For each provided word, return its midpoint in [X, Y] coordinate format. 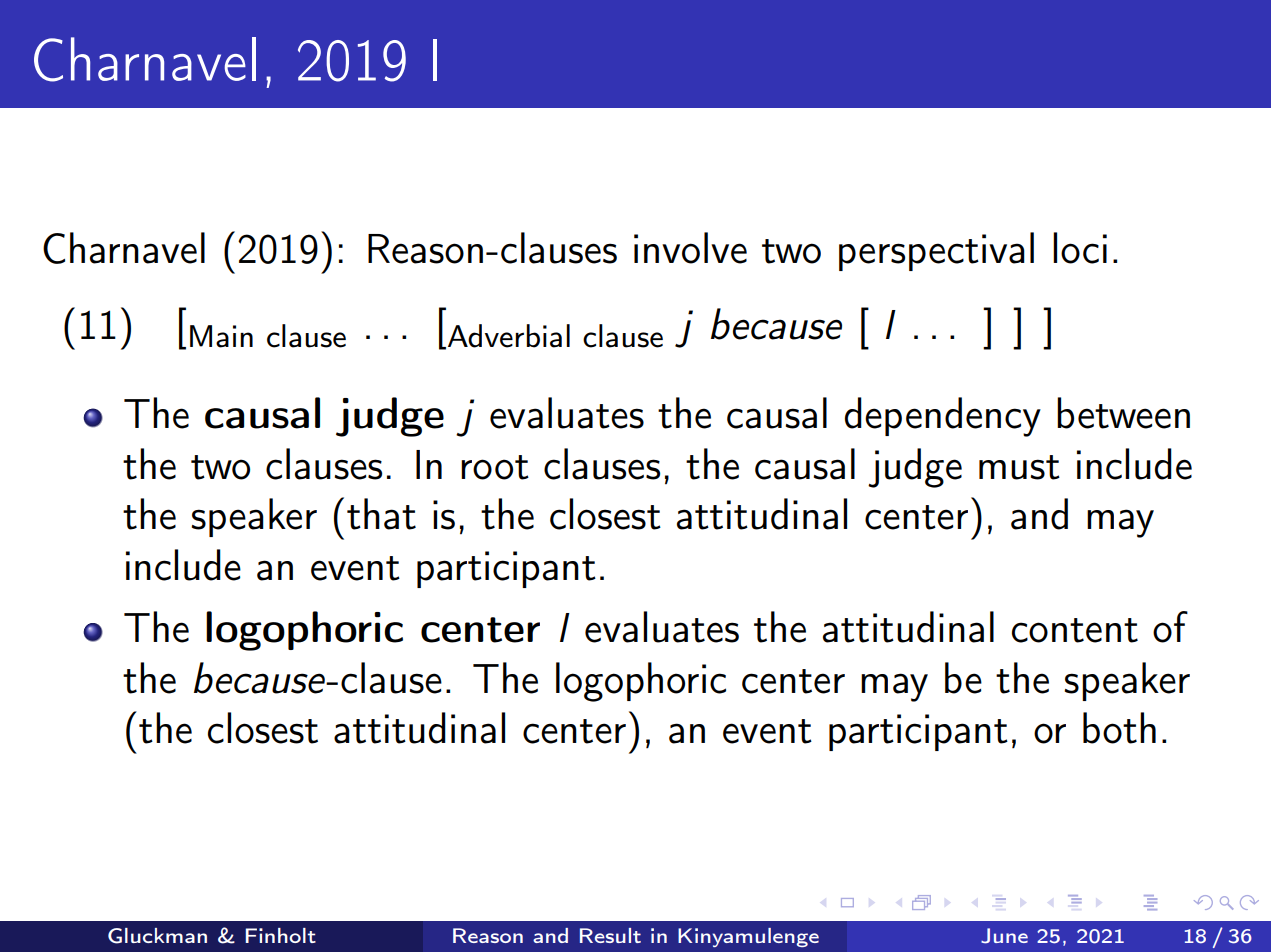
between [1123, 413]
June [1004, 936]
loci [1080, 248]
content [1075, 630]
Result [610, 935]
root [495, 467]
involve [690, 248]
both [1119, 728]
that [381, 514]
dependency [943, 417]
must [1019, 467]
